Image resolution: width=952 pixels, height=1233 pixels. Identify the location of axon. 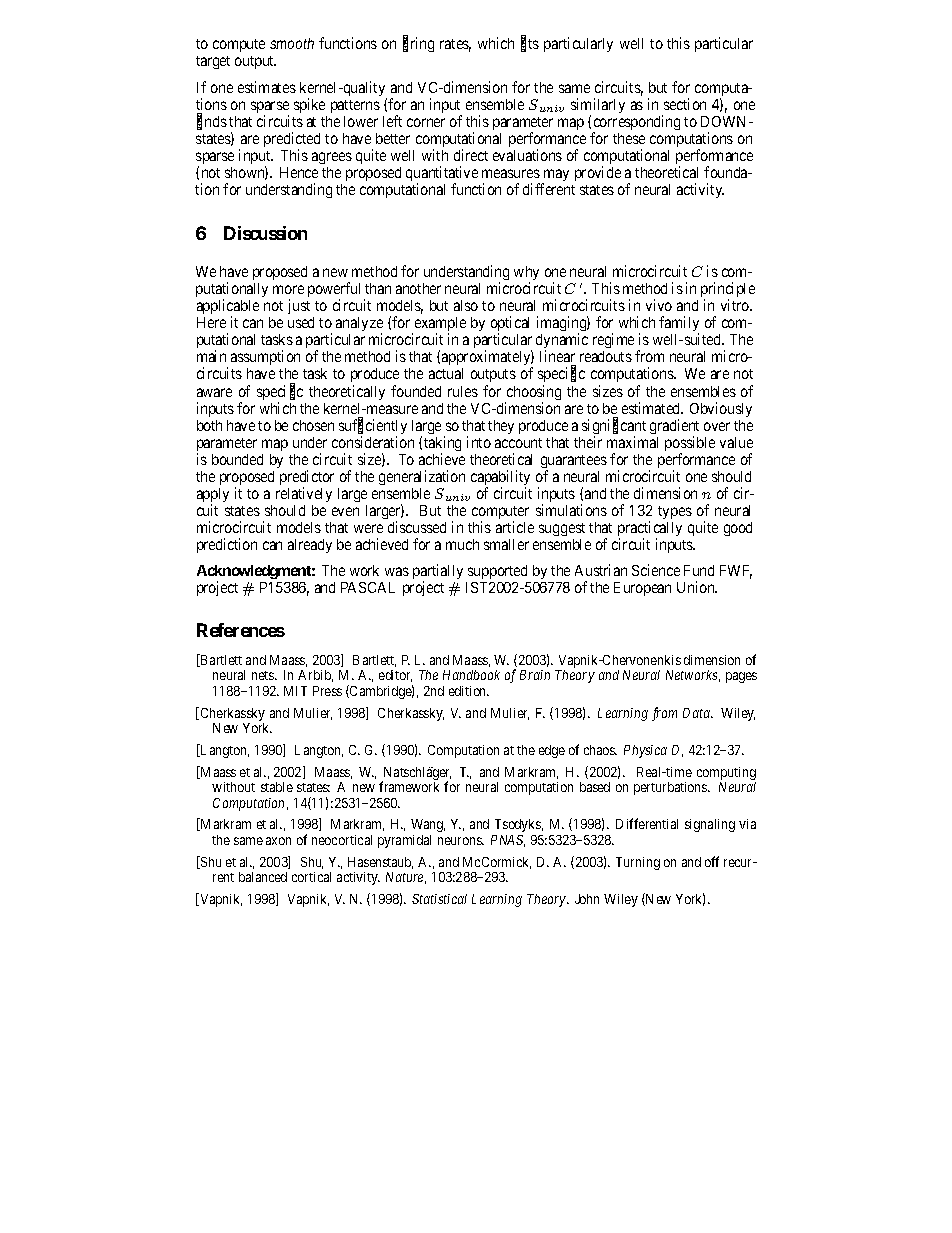
(278, 841).
